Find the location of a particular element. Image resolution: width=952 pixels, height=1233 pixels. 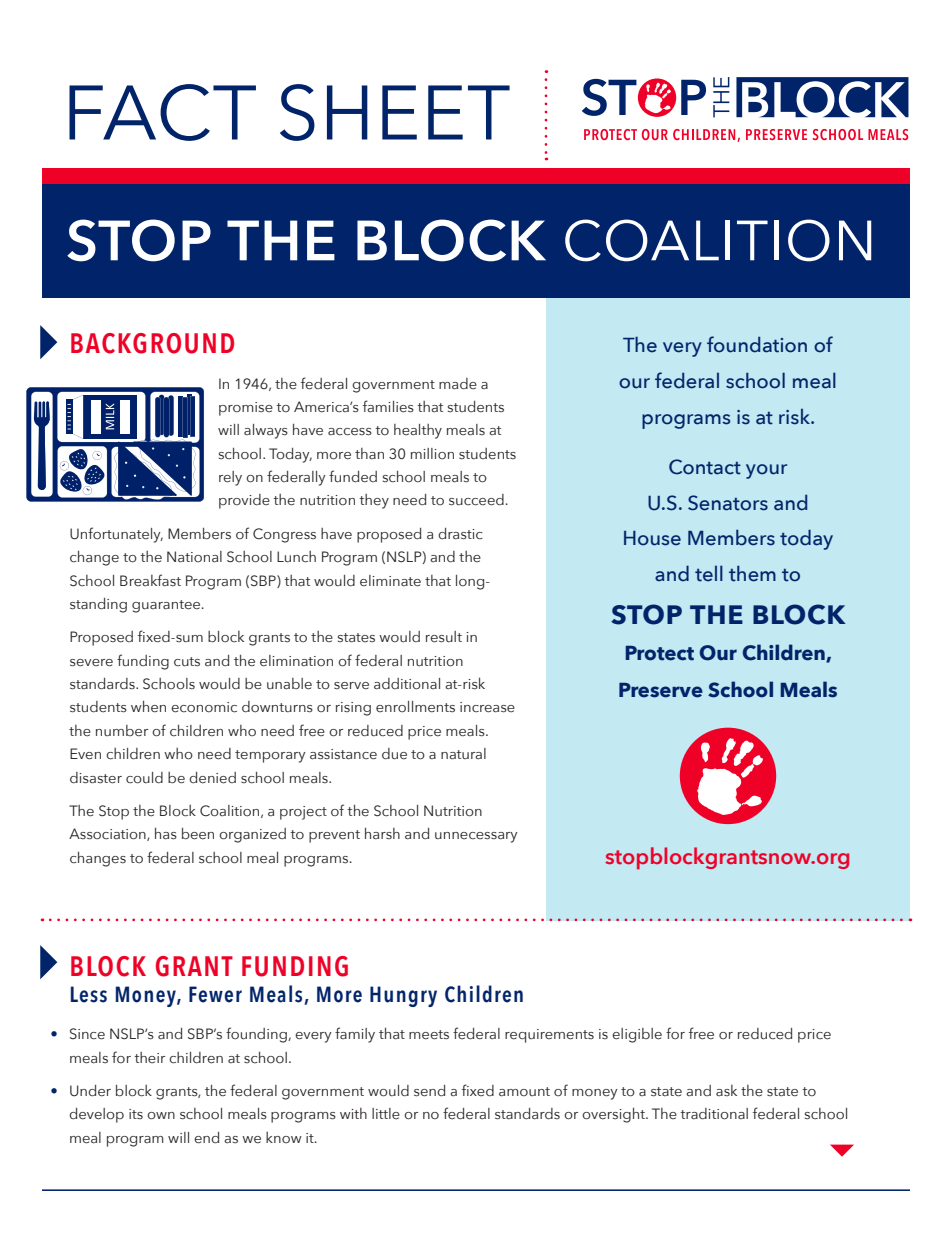

foundation is located at coordinates (757, 344).
